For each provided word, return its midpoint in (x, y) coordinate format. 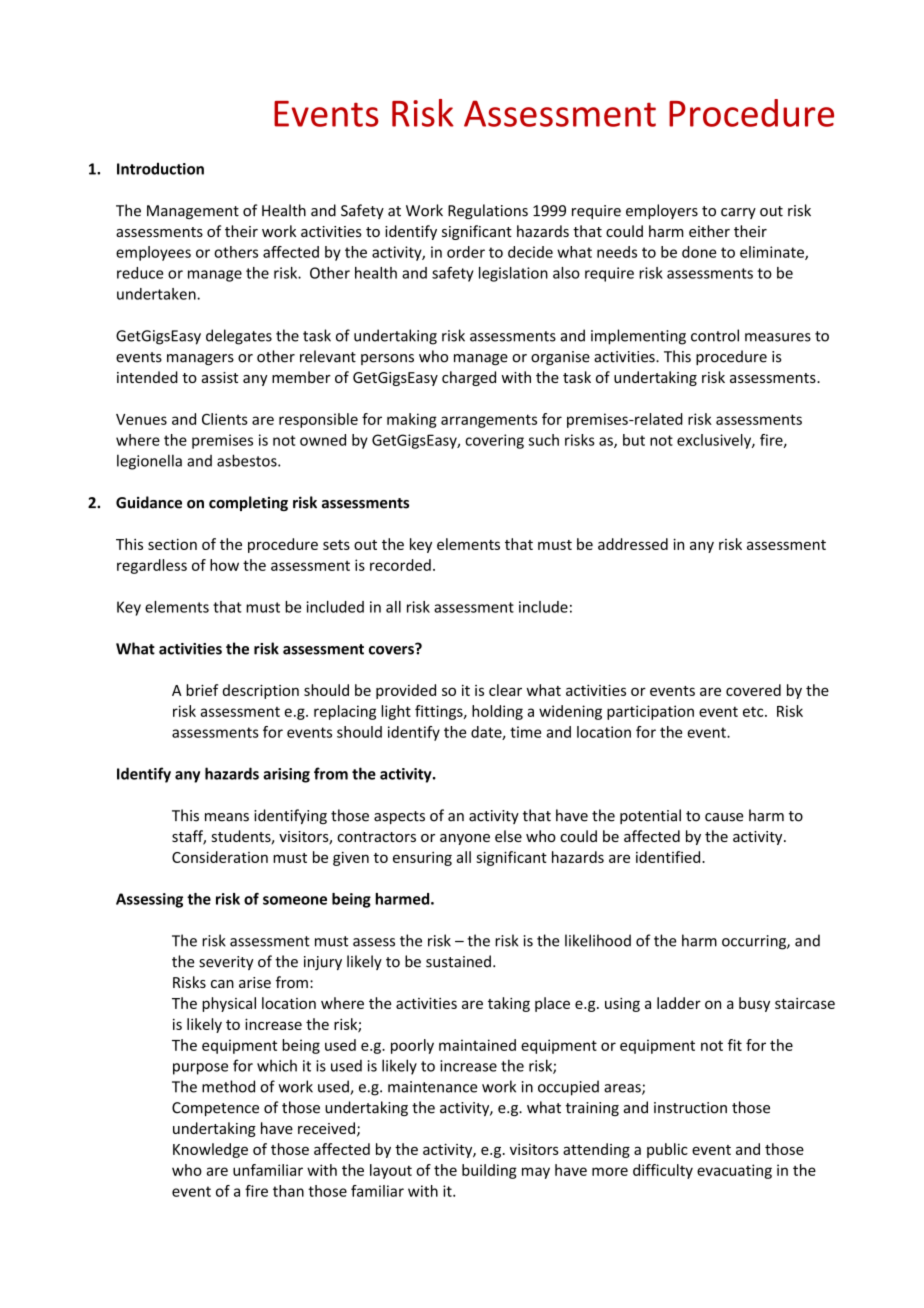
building (489, 1171)
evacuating (734, 1171)
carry (738, 213)
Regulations (488, 211)
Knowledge (210, 1150)
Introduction (160, 168)
